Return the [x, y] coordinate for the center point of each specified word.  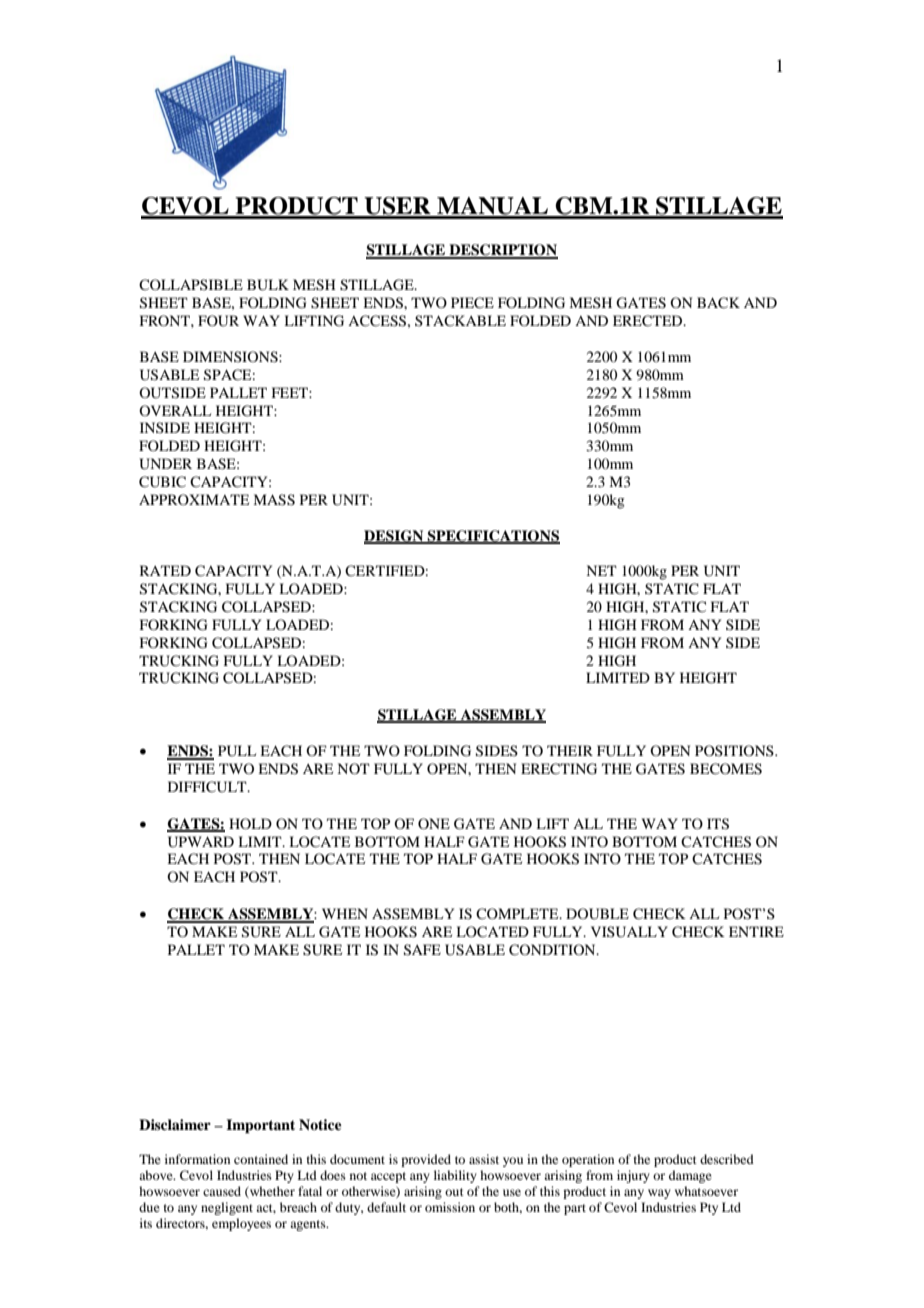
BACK [718, 303]
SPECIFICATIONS [493, 537]
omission [450, 1207]
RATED [165, 570]
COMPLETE [518, 913]
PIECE [472, 303]
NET [601, 570]
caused [222, 1191]
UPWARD [201, 842]
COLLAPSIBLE [191, 284]
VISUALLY [629, 932]
